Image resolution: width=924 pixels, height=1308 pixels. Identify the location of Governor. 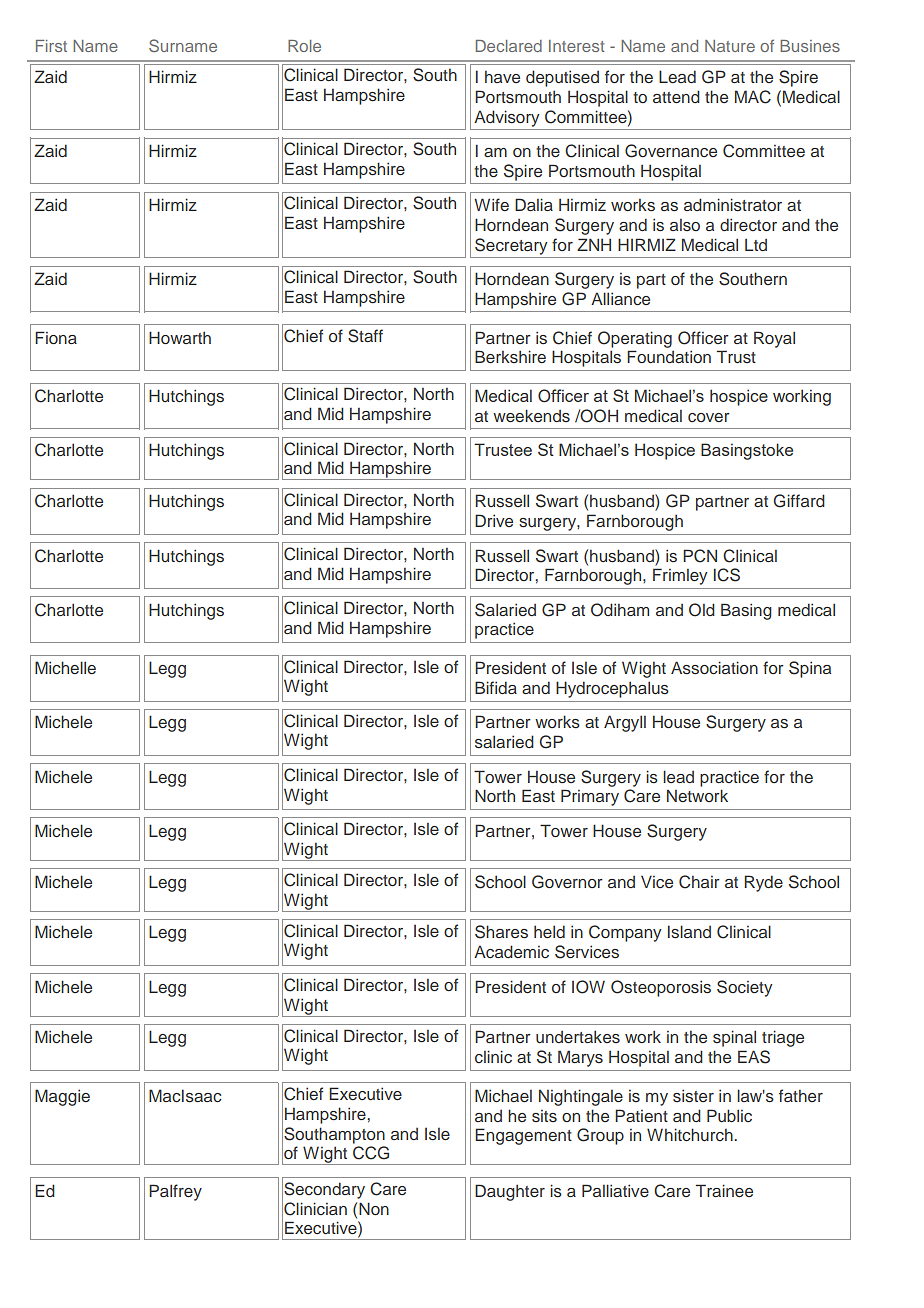
(567, 882).
